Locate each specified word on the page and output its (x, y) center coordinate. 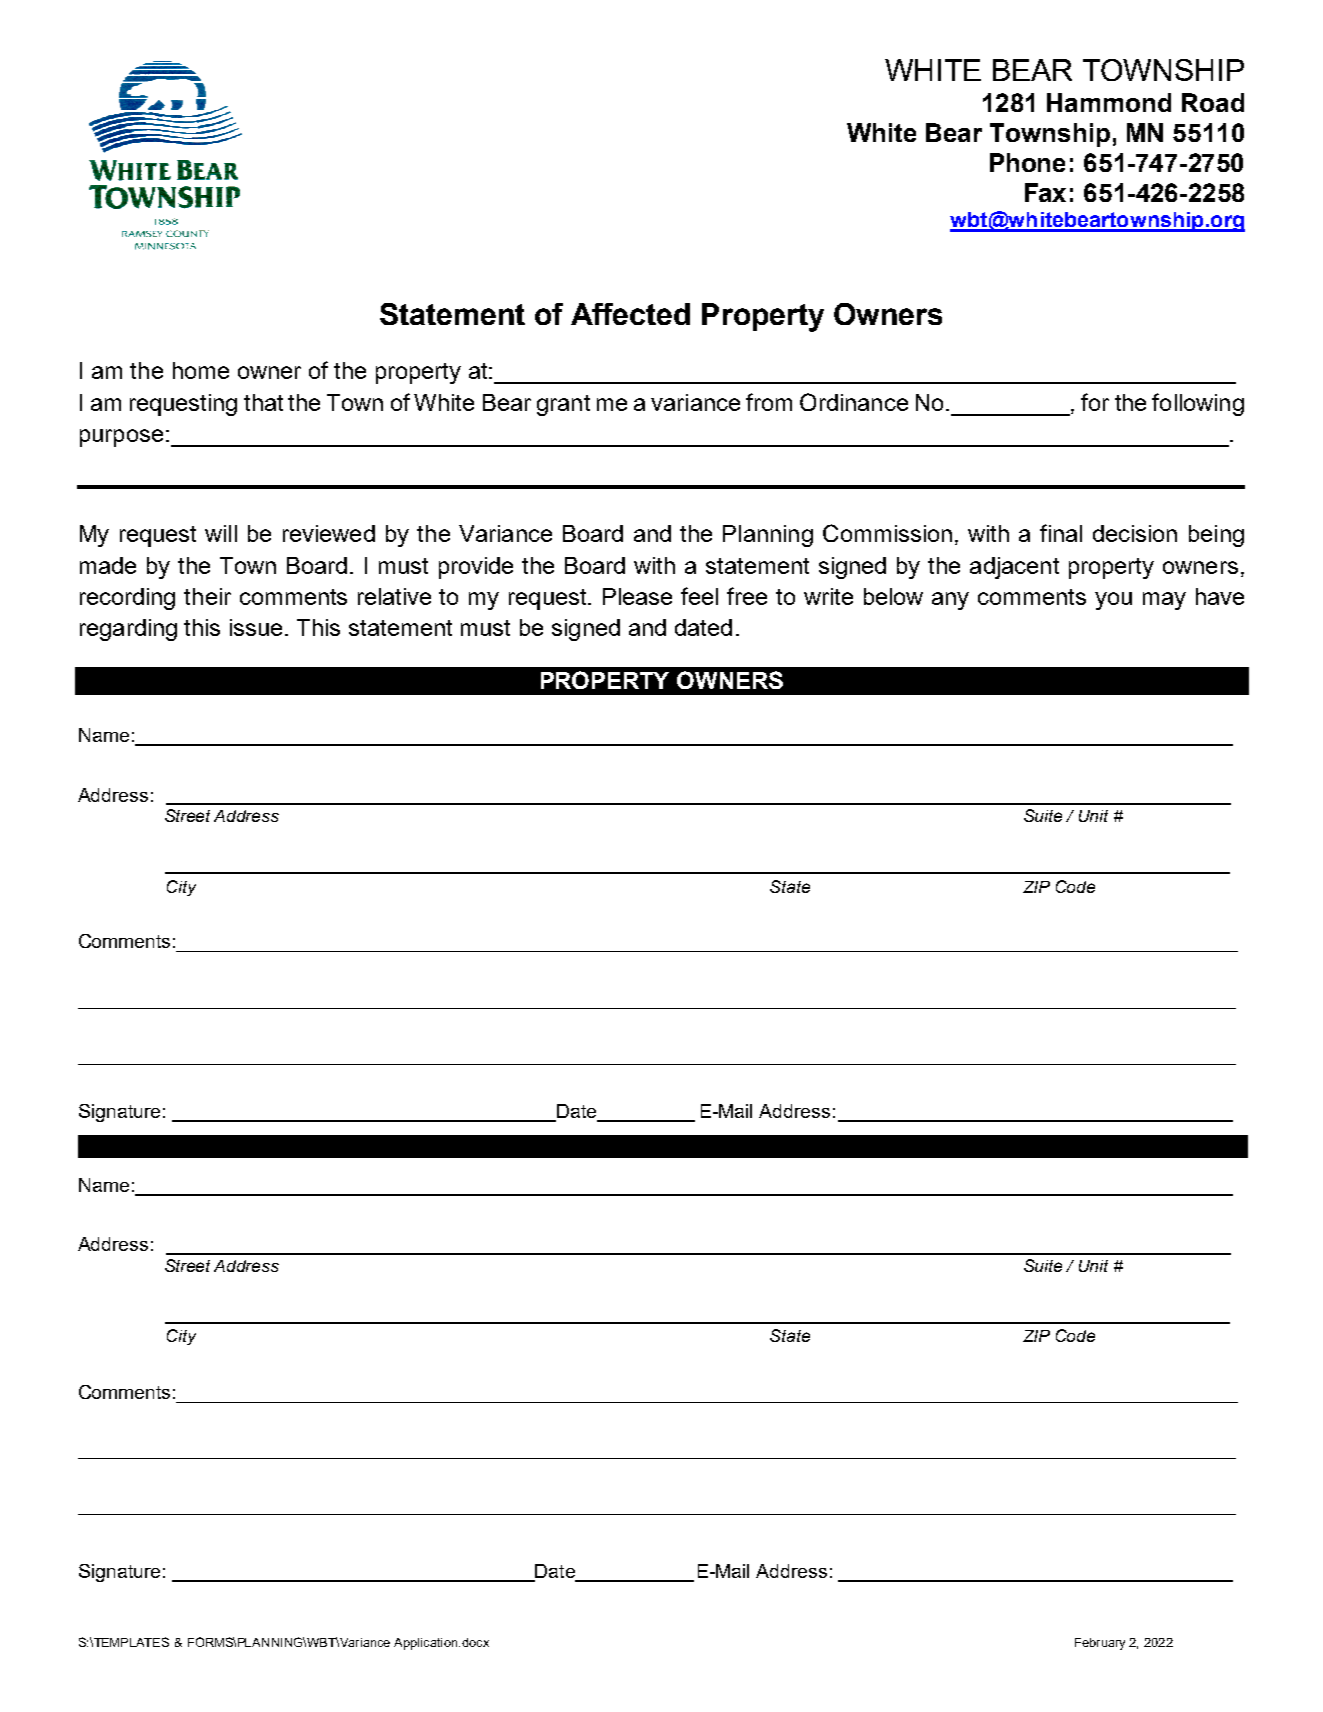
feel (699, 596)
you (1113, 601)
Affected (630, 314)
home (201, 370)
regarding (128, 630)
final (1061, 533)
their (207, 596)
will (221, 533)
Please (637, 596)
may (1164, 601)
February (1100, 1644)
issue (258, 627)
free (747, 596)
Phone (1027, 162)
